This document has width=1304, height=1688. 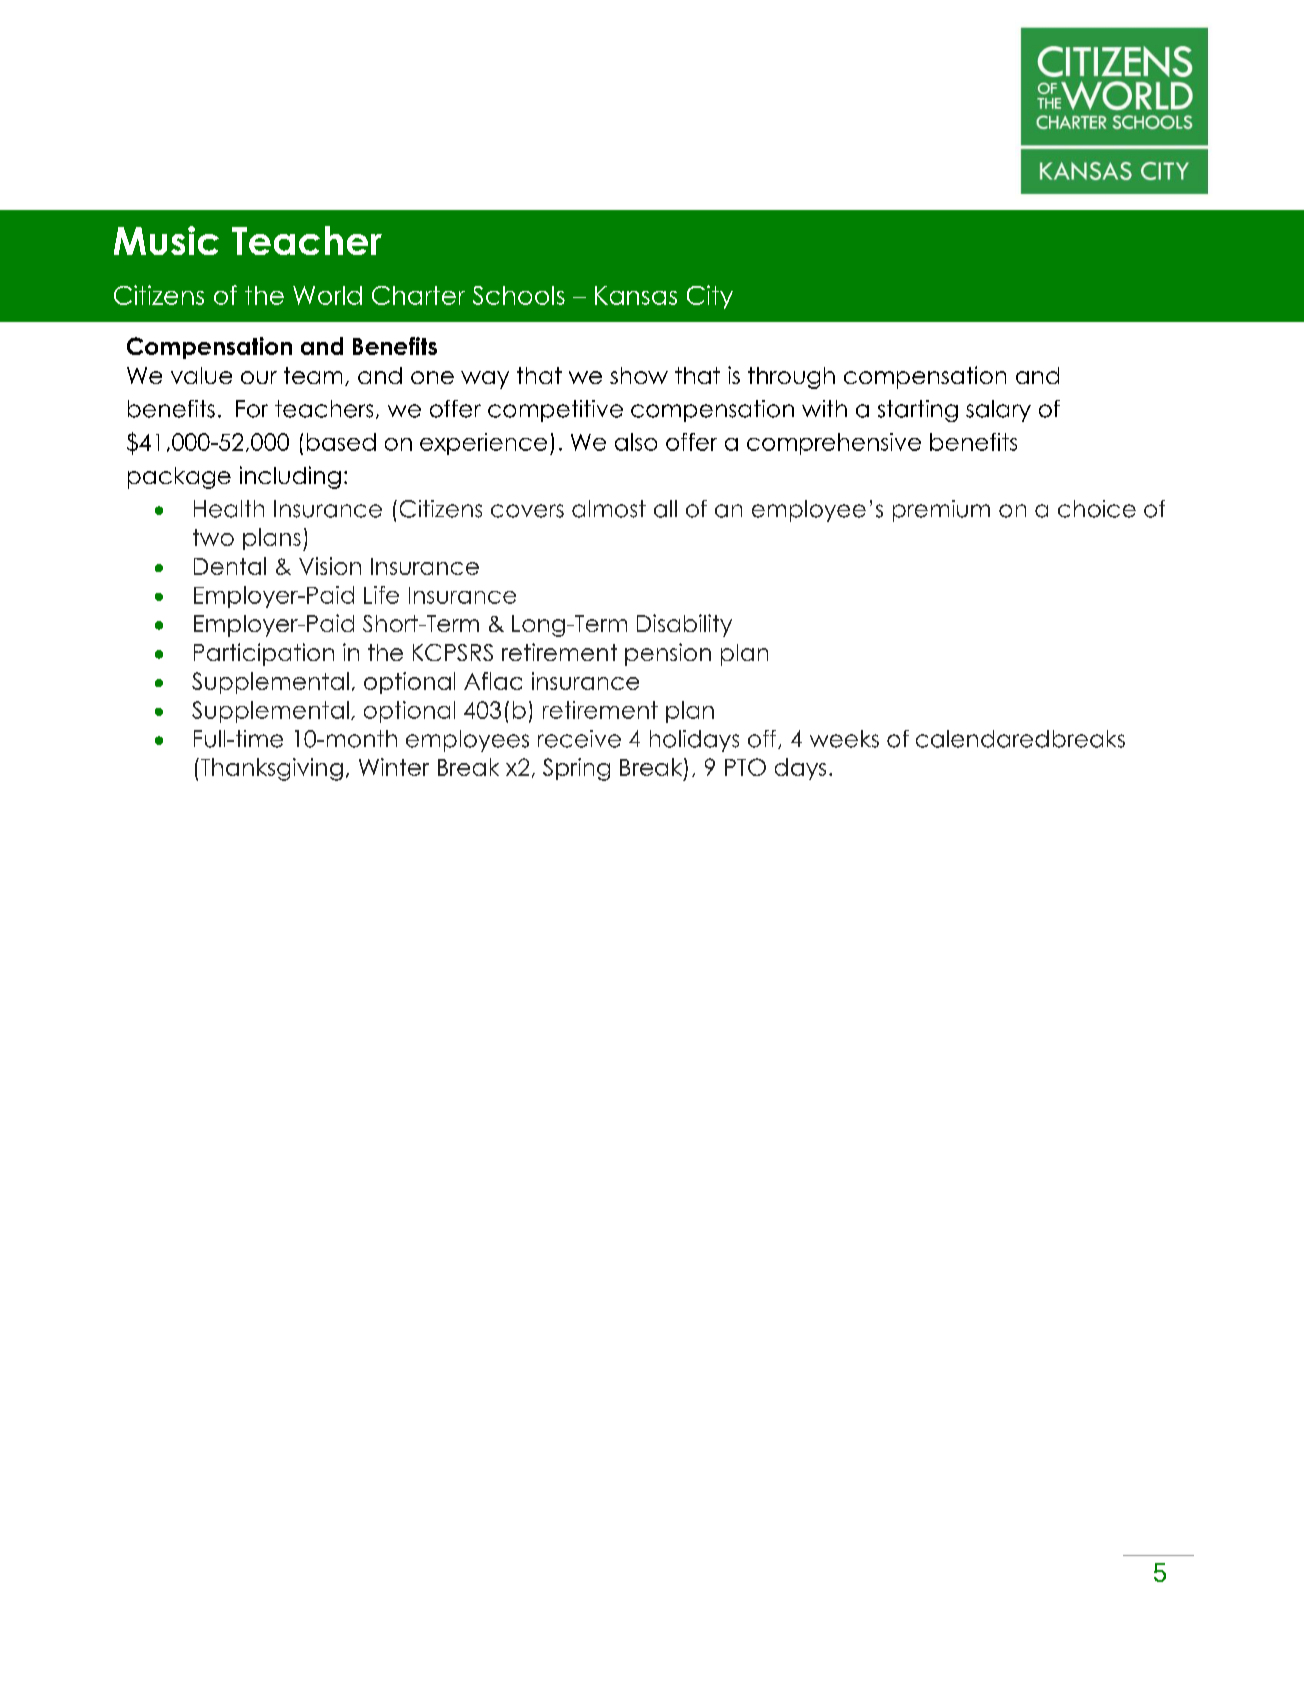 I want to click on also, so click(x=636, y=442).
